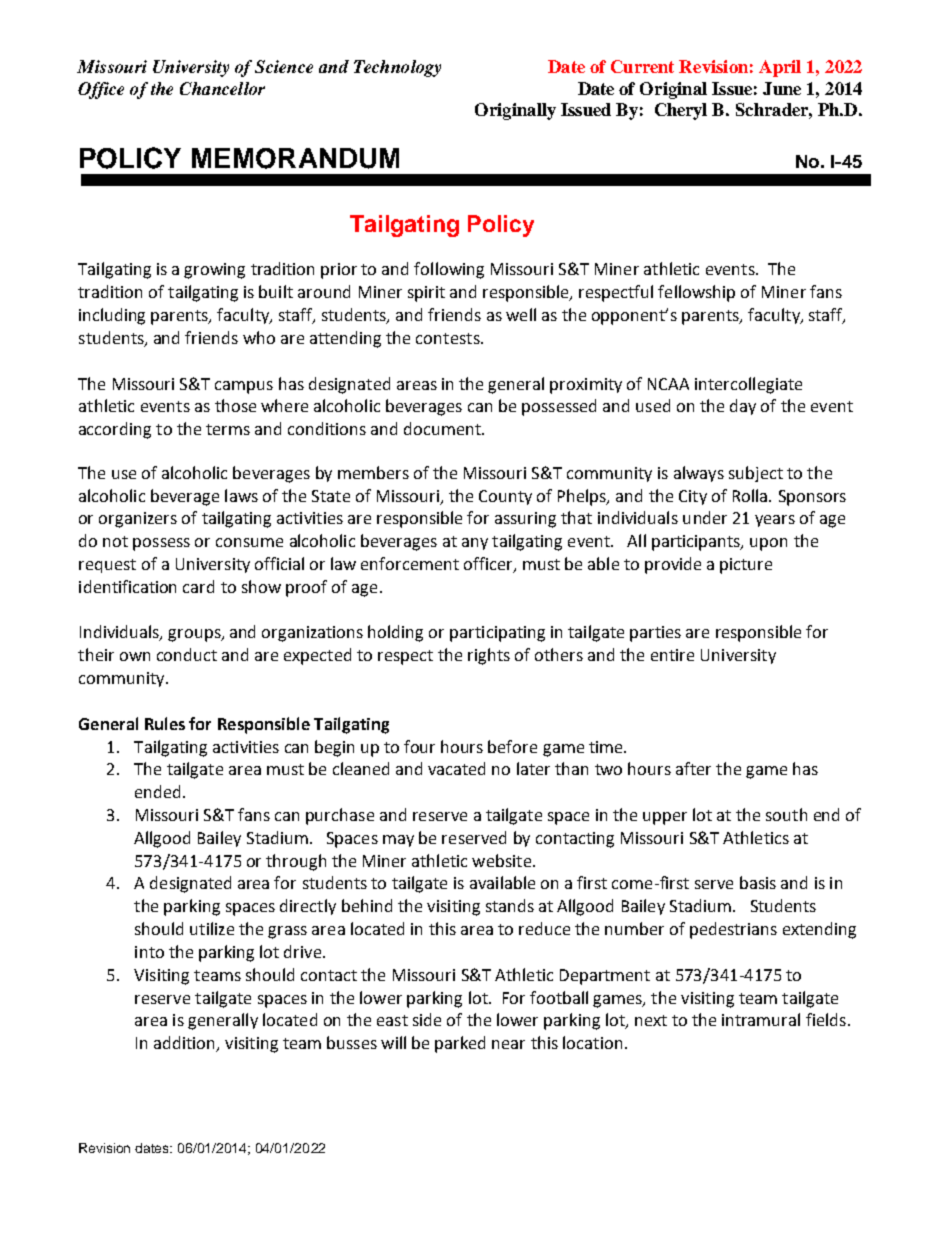  What do you see at coordinates (456, 768) in the screenshot?
I see `vacated` at bounding box center [456, 768].
